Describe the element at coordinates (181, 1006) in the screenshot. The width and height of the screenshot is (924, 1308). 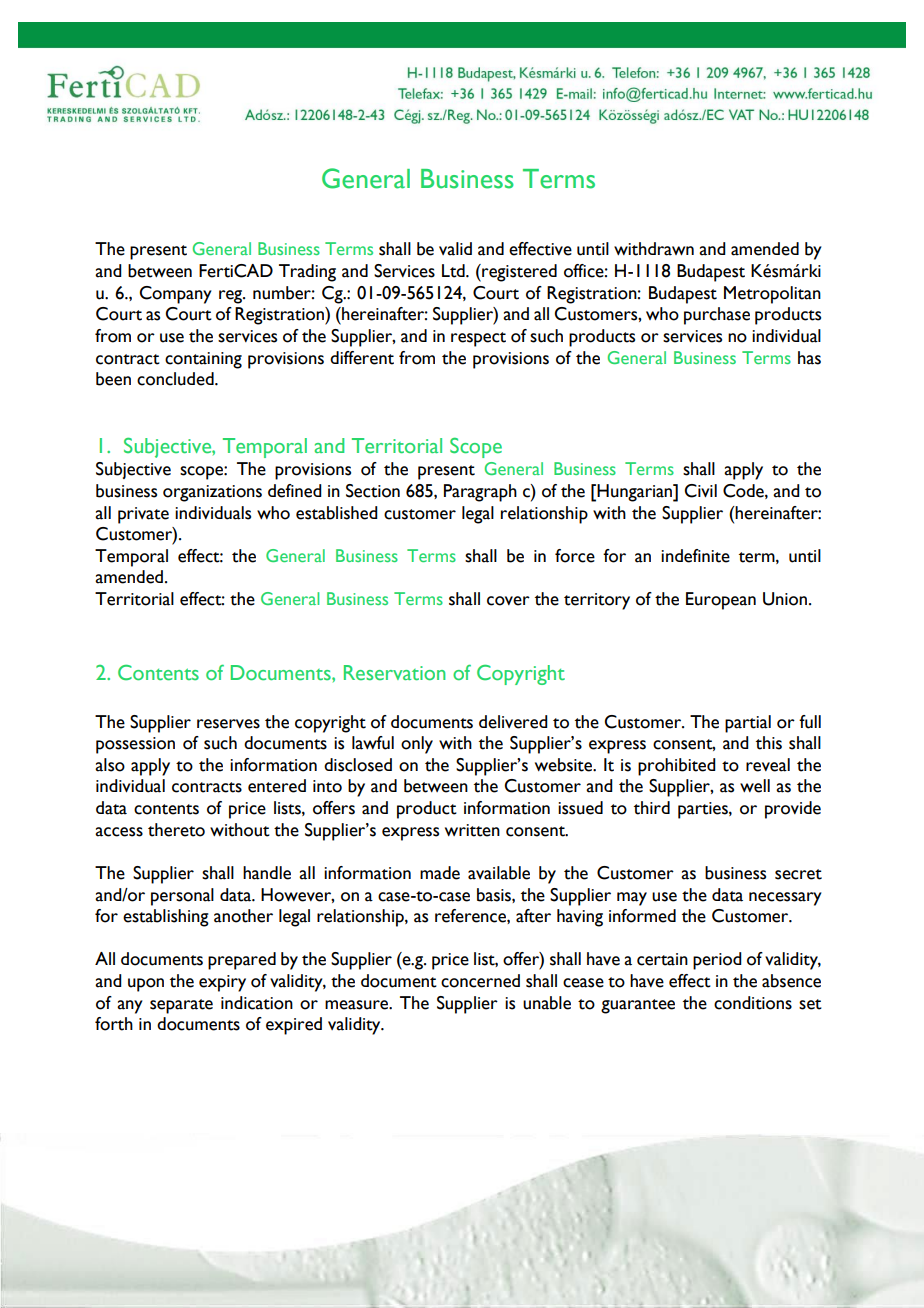
I see `separate` at that location.
